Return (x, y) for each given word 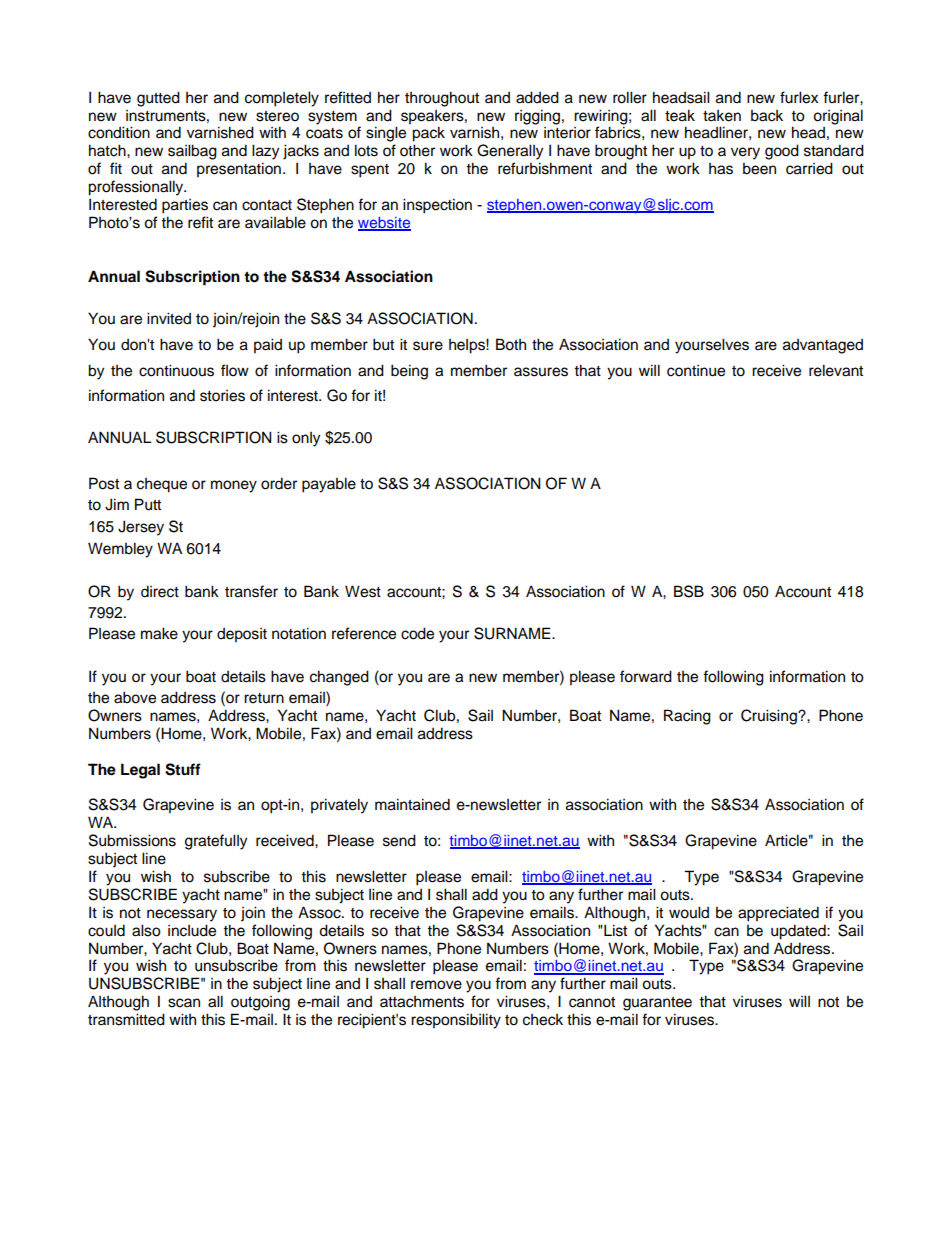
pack (428, 134)
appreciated (778, 914)
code (417, 633)
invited (169, 318)
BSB (689, 591)
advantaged (823, 346)
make (159, 633)
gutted (158, 99)
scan (184, 1003)
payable (329, 485)
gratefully (216, 842)
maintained (412, 804)
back (767, 116)
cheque (162, 485)
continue (696, 371)
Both (511, 344)
